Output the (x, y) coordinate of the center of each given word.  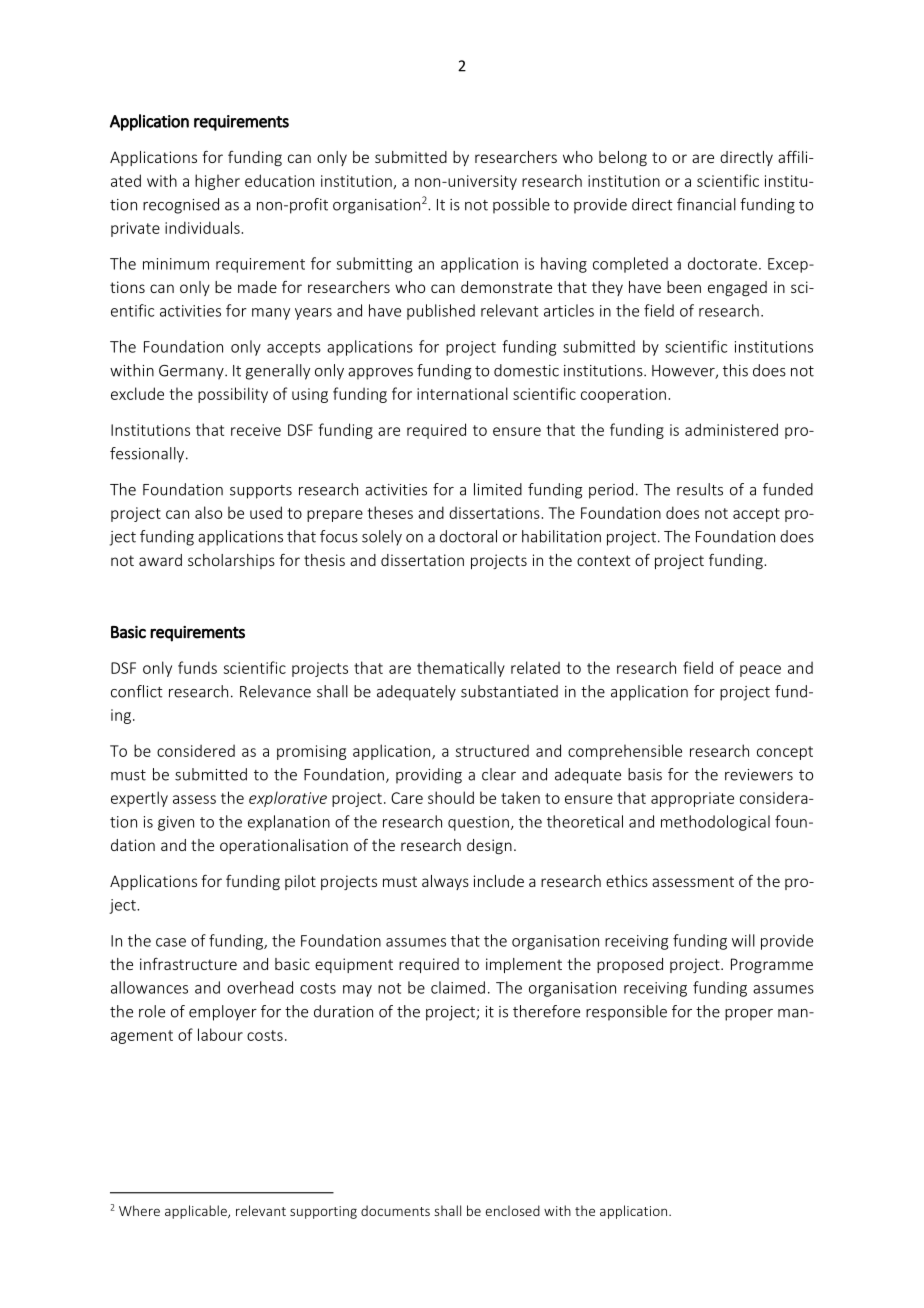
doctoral (468, 536)
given (176, 823)
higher (217, 182)
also (208, 512)
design (489, 846)
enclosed (513, 1210)
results (700, 489)
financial (706, 204)
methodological (715, 823)
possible (521, 206)
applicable (197, 1212)
